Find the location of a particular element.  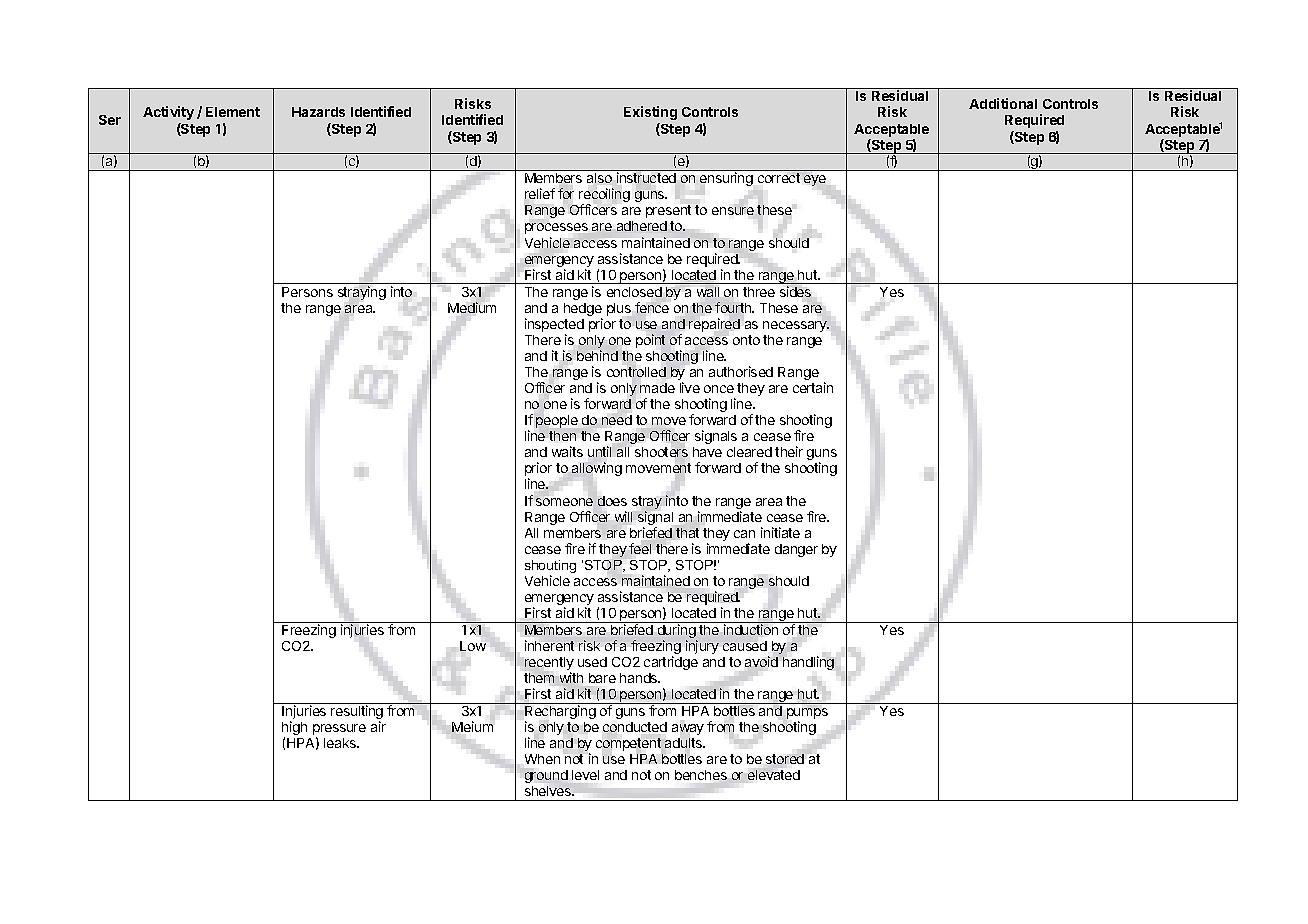

Additional is located at coordinates (1003, 103).
